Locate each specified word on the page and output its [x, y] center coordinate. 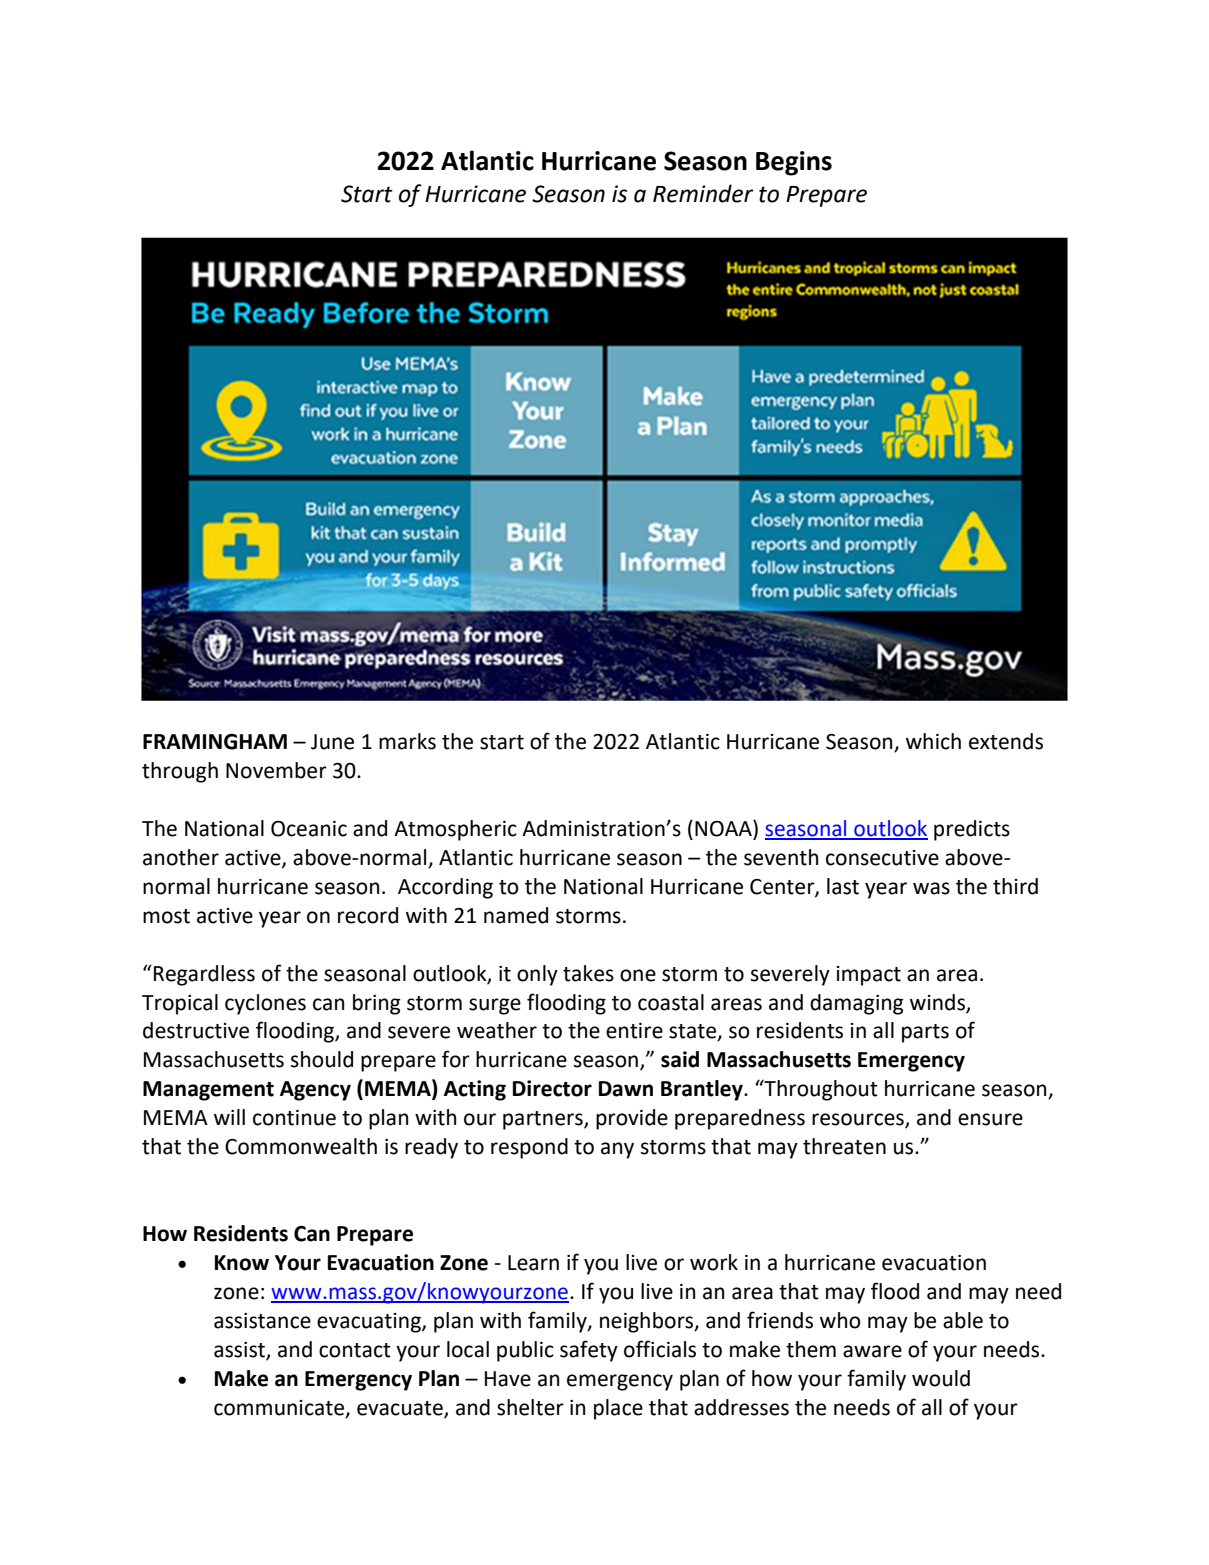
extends [1006, 741]
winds [938, 1003]
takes [588, 973]
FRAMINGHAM [215, 742]
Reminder [703, 193]
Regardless [204, 975]
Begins [794, 163]
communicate [279, 1408]
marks [407, 741]
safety [589, 1351]
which [933, 741]
